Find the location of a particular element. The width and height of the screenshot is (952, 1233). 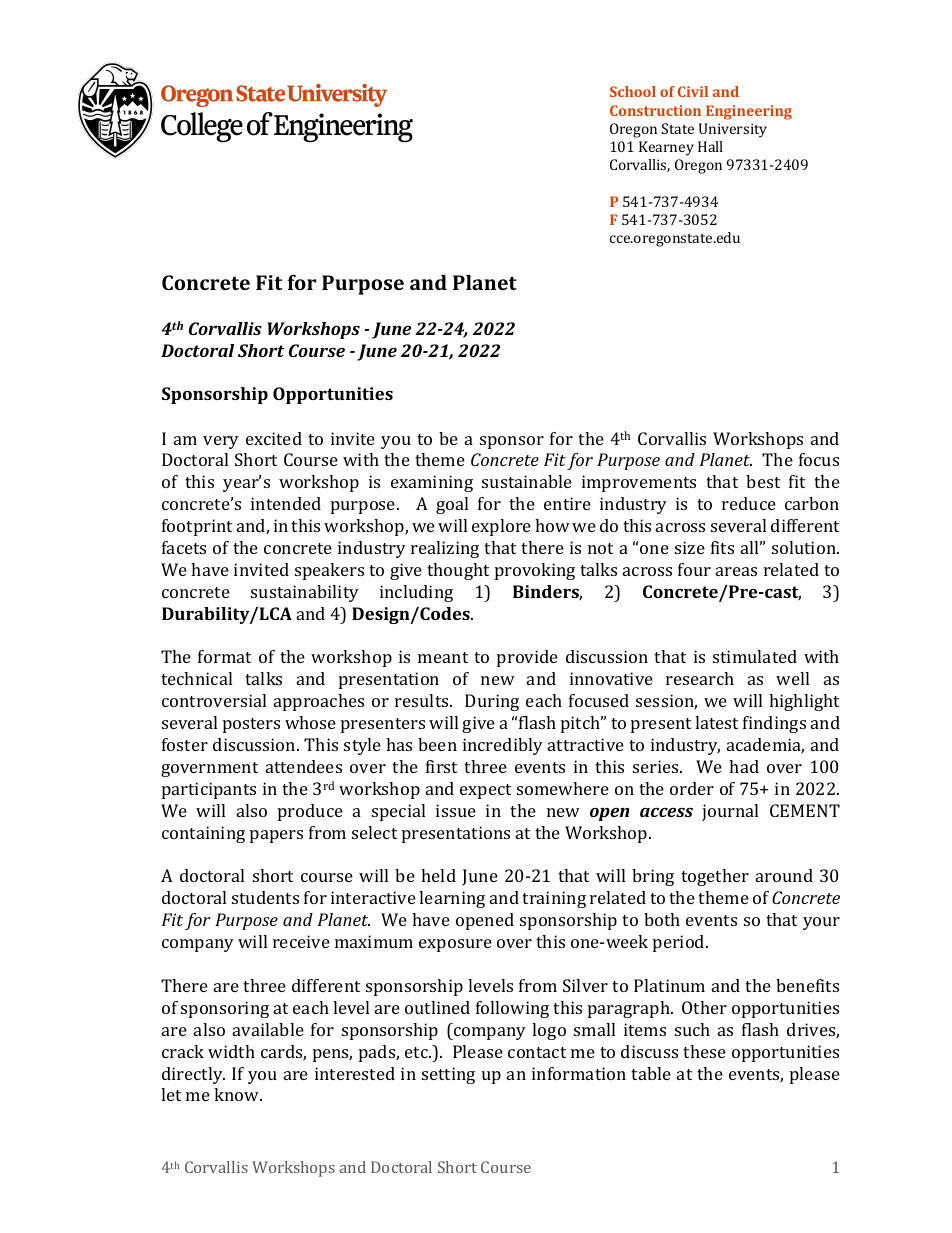

sustainability is located at coordinates (305, 593).
